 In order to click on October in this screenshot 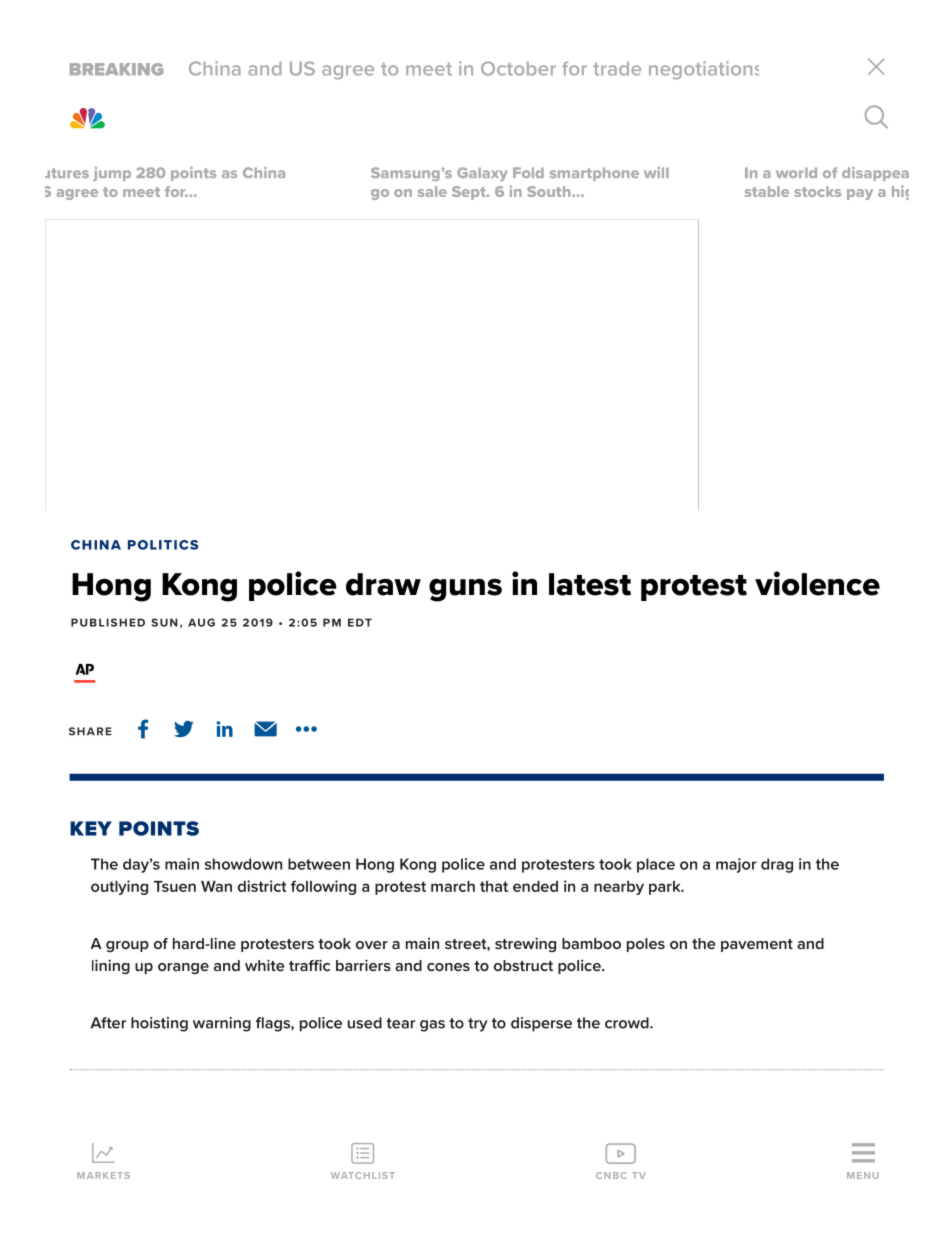, I will do `click(518, 68)`.
